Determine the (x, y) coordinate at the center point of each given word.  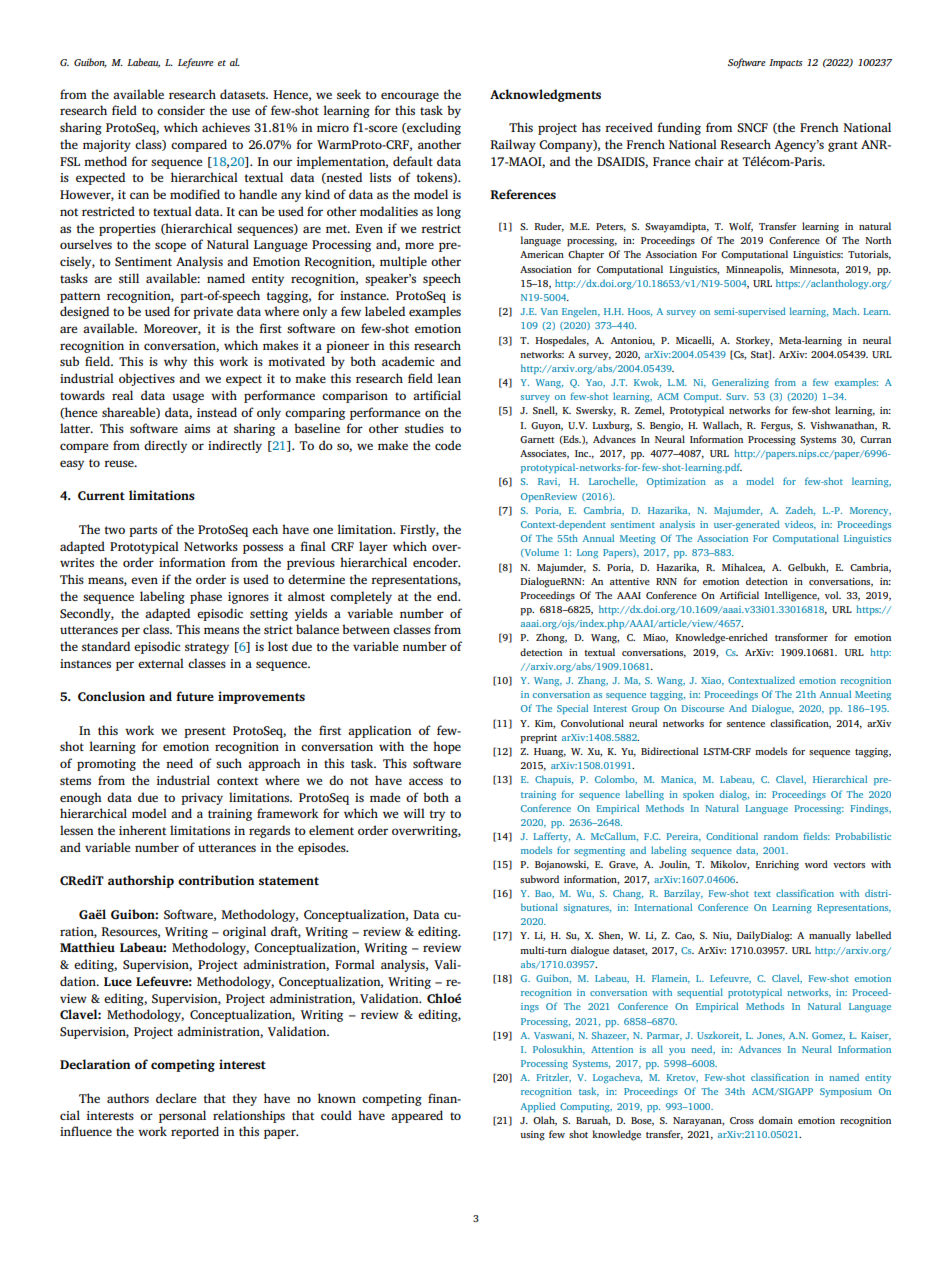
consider (181, 110)
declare (176, 1098)
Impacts (786, 64)
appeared (417, 1116)
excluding (433, 128)
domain (776, 1120)
